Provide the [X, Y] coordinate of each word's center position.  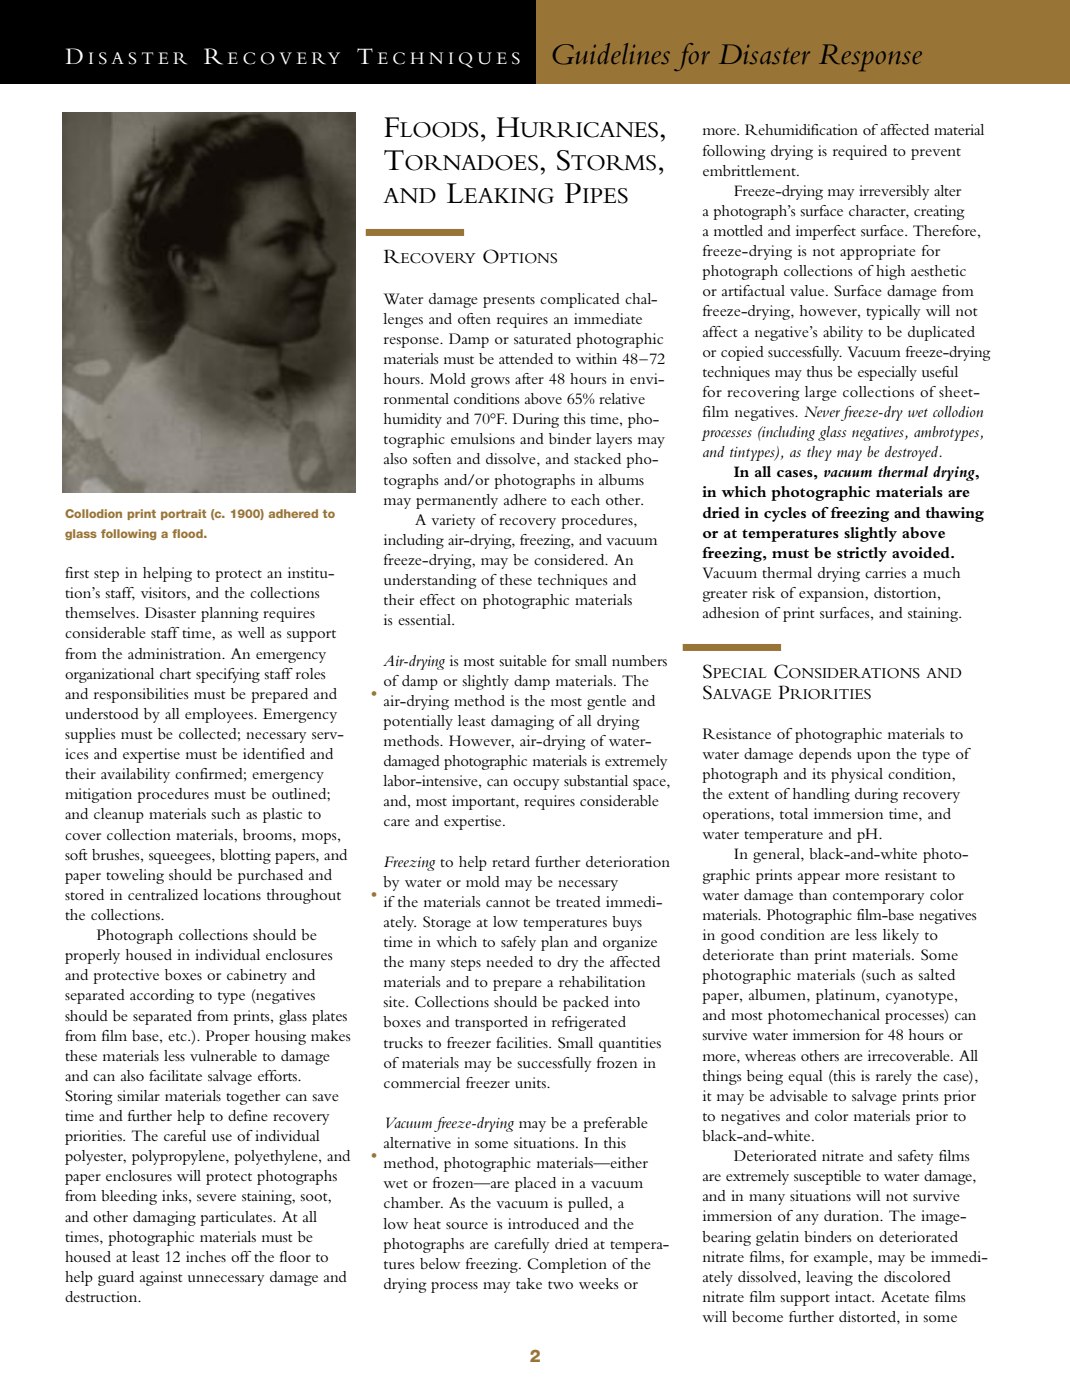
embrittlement [750, 170]
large [821, 393]
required [860, 152]
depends [825, 755]
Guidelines [611, 54]
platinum [847, 996]
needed [509, 961]
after [529, 378]
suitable [523, 660]
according [162, 996]
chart [175, 673]
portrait [183, 514]
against [161, 1278]
